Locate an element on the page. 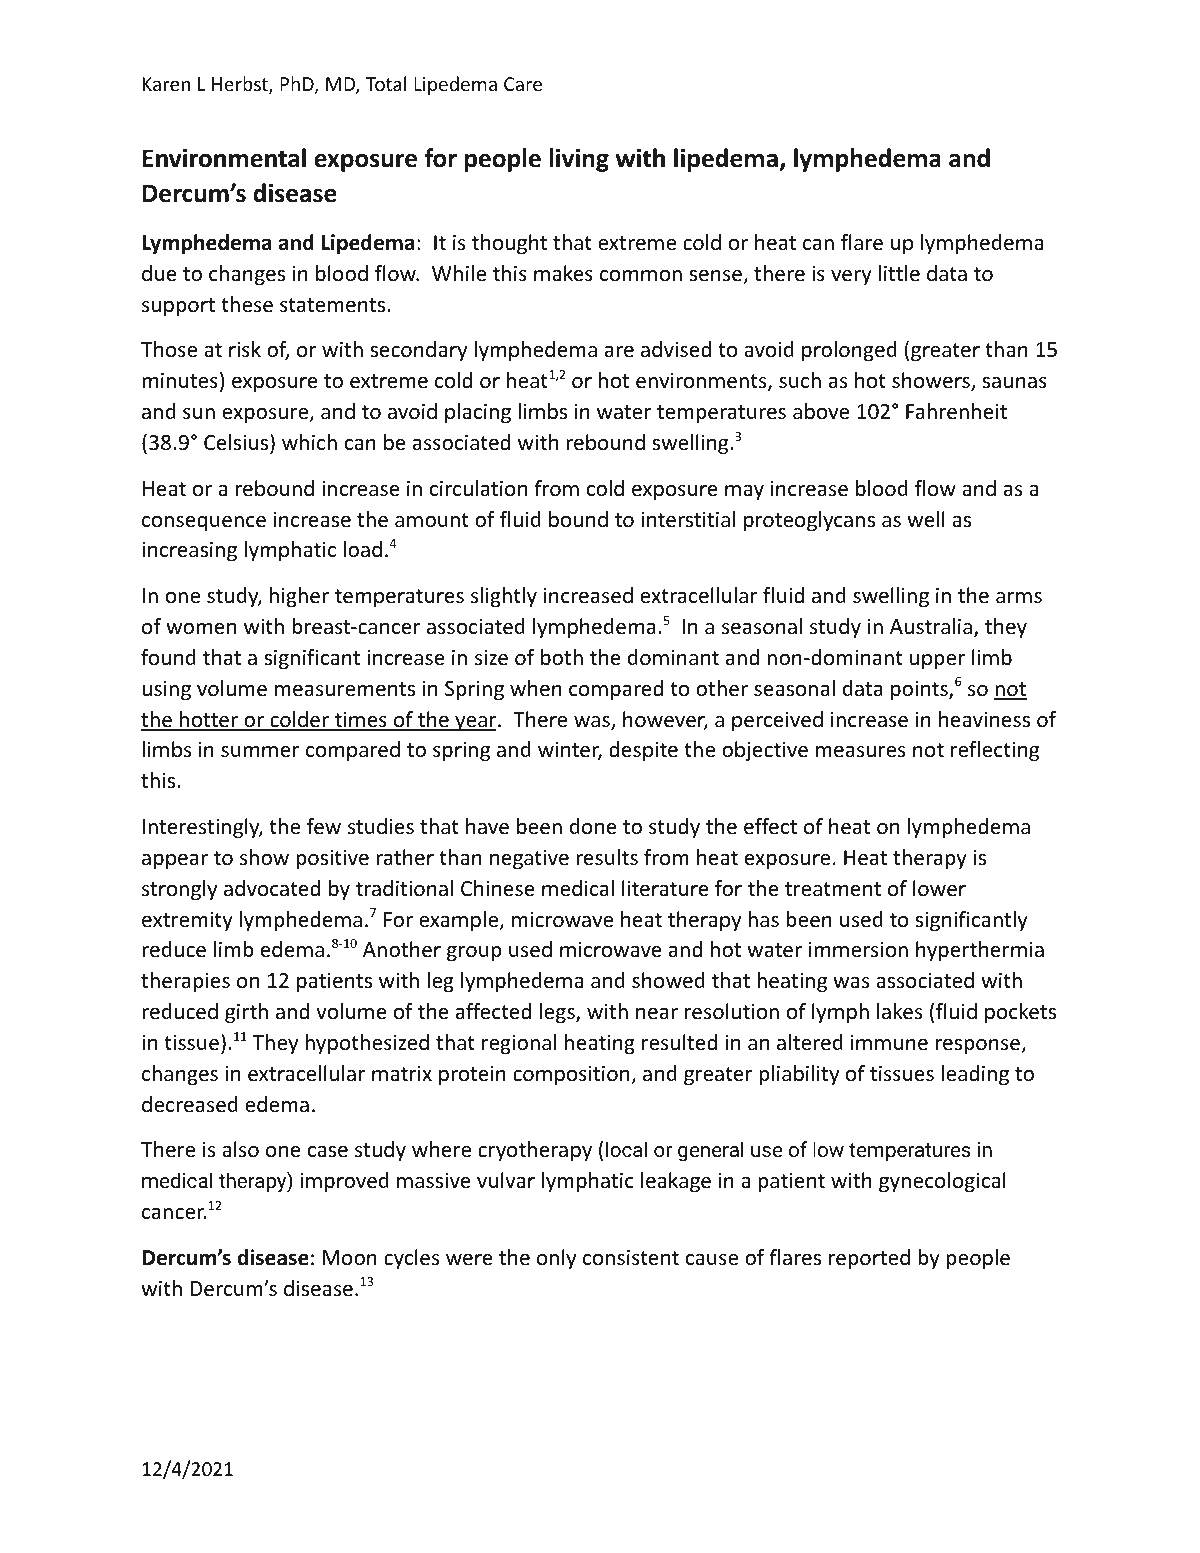 Image resolution: width=1200 pixels, height=1553 pixels. little is located at coordinates (899, 273).
